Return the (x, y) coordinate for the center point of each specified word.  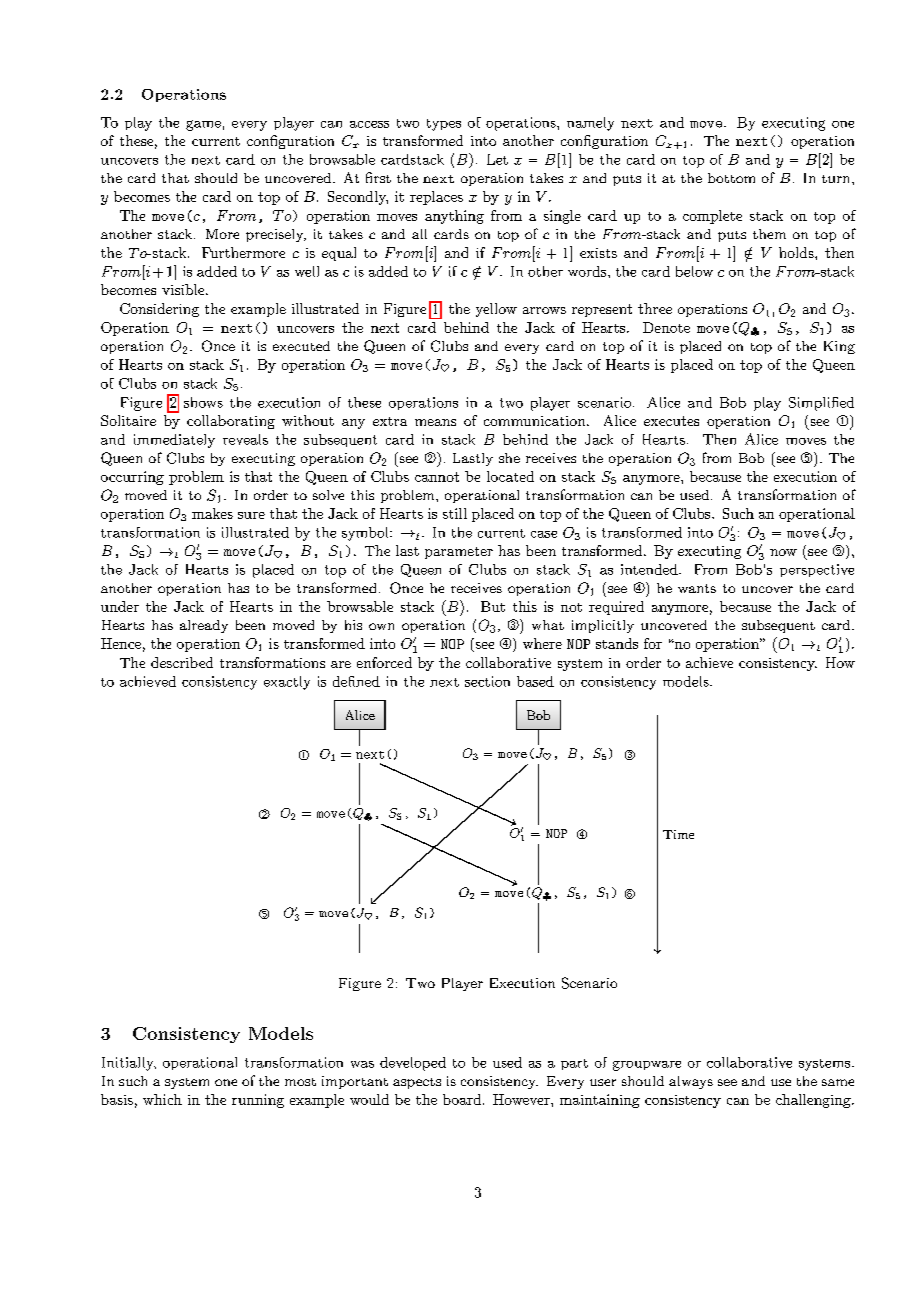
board (462, 1099)
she (509, 458)
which (162, 1099)
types (444, 125)
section (487, 681)
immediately (174, 441)
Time (678, 834)
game (203, 125)
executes (671, 421)
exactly (287, 683)
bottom (731, 178)
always (691, 1082)
